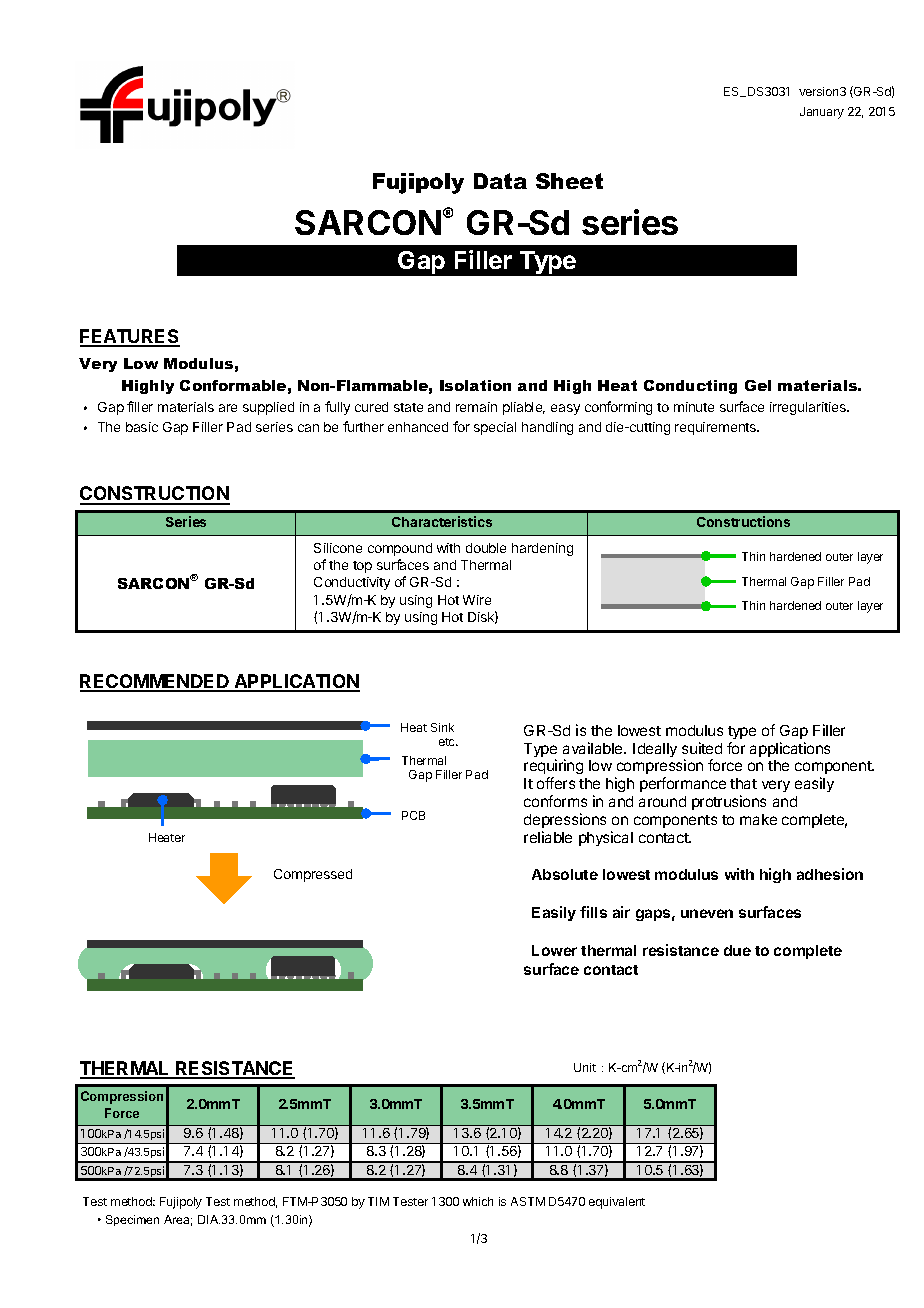 This document has height=1308, width=924. What do you see at coordinates (313, 875) in the document?
I see `Compressed` at bounding box center [313, 875].
